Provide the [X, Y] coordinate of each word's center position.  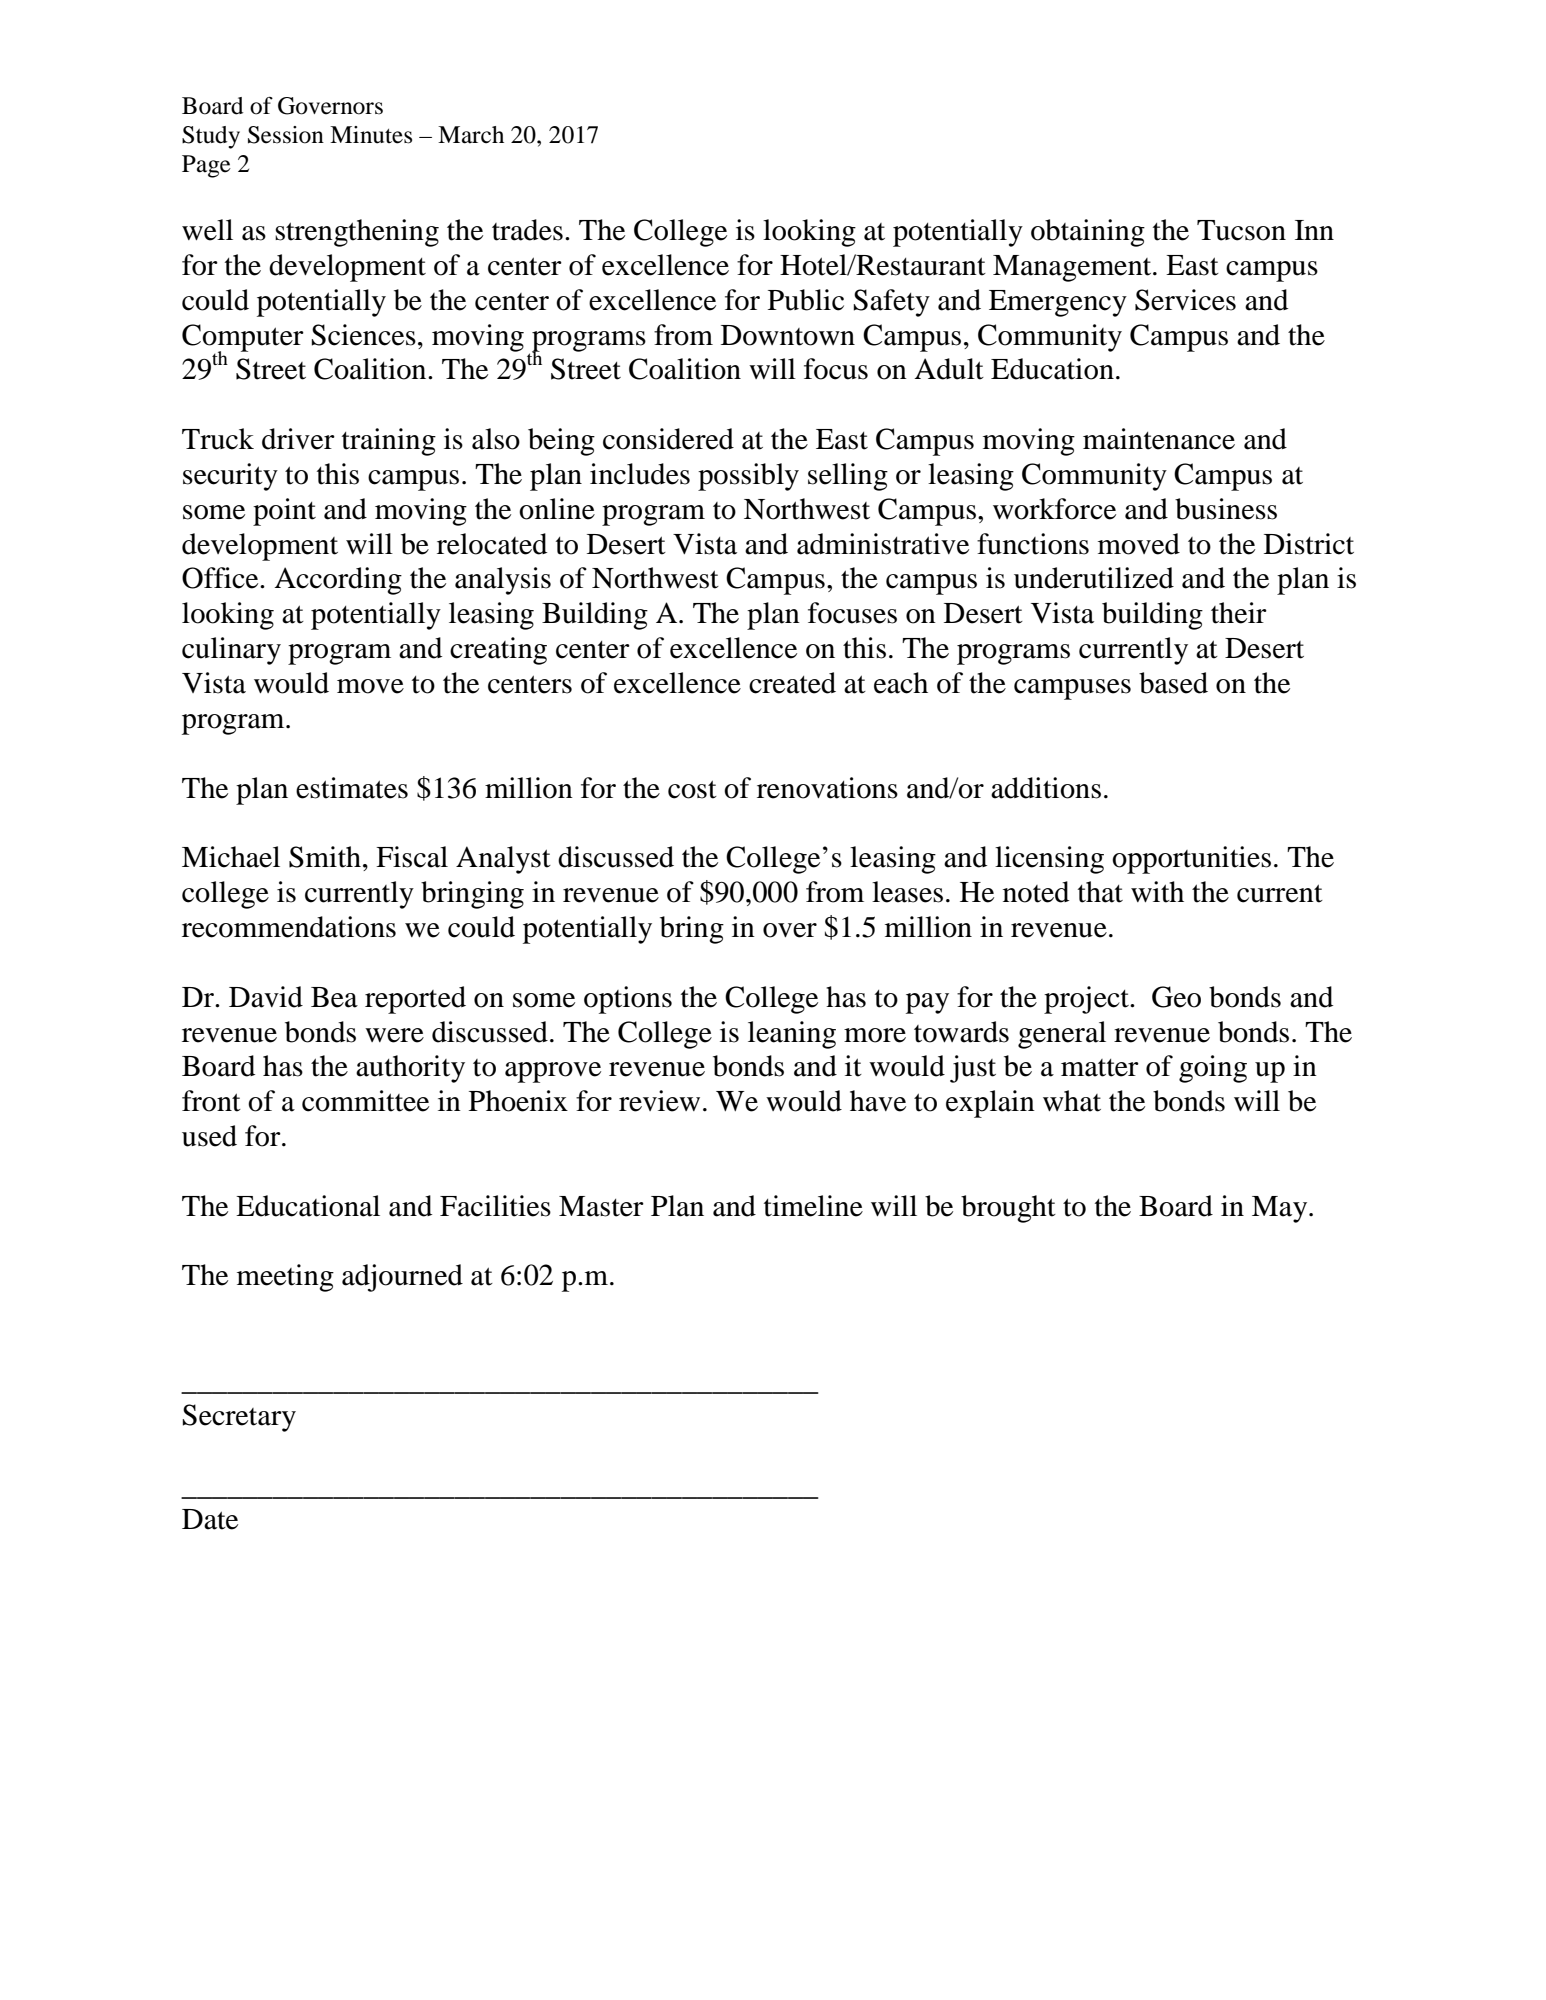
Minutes [371, 135]
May [1281, 1209]
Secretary [239, 1418]
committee [365, 1101]
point [284, 512]
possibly [748, 477]
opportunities [1191, 860]
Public [806, 300]
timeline [813, 1206]
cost [692, 789]
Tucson [1241, 230]
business [1226, 509]
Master [601, 1206]
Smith [325, 857]
